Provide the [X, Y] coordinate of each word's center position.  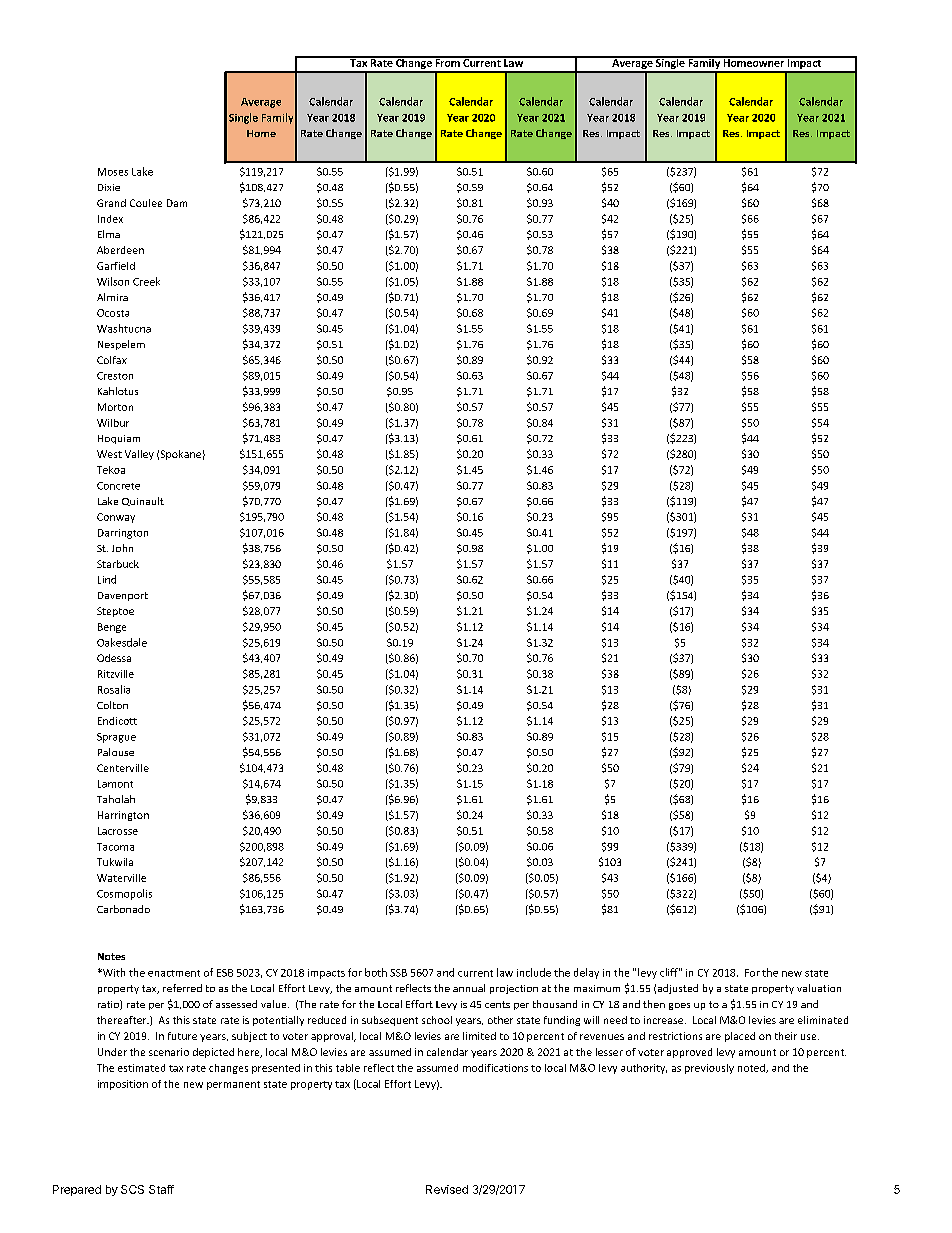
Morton [115, 407]
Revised [447, 1189]
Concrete [118, 486]
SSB [398, 973]
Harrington [123, 816]
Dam [177, 203]
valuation [819, 988]
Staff [161, 1189]
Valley [139, 455]
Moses [113, 172]
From [447, 62]
